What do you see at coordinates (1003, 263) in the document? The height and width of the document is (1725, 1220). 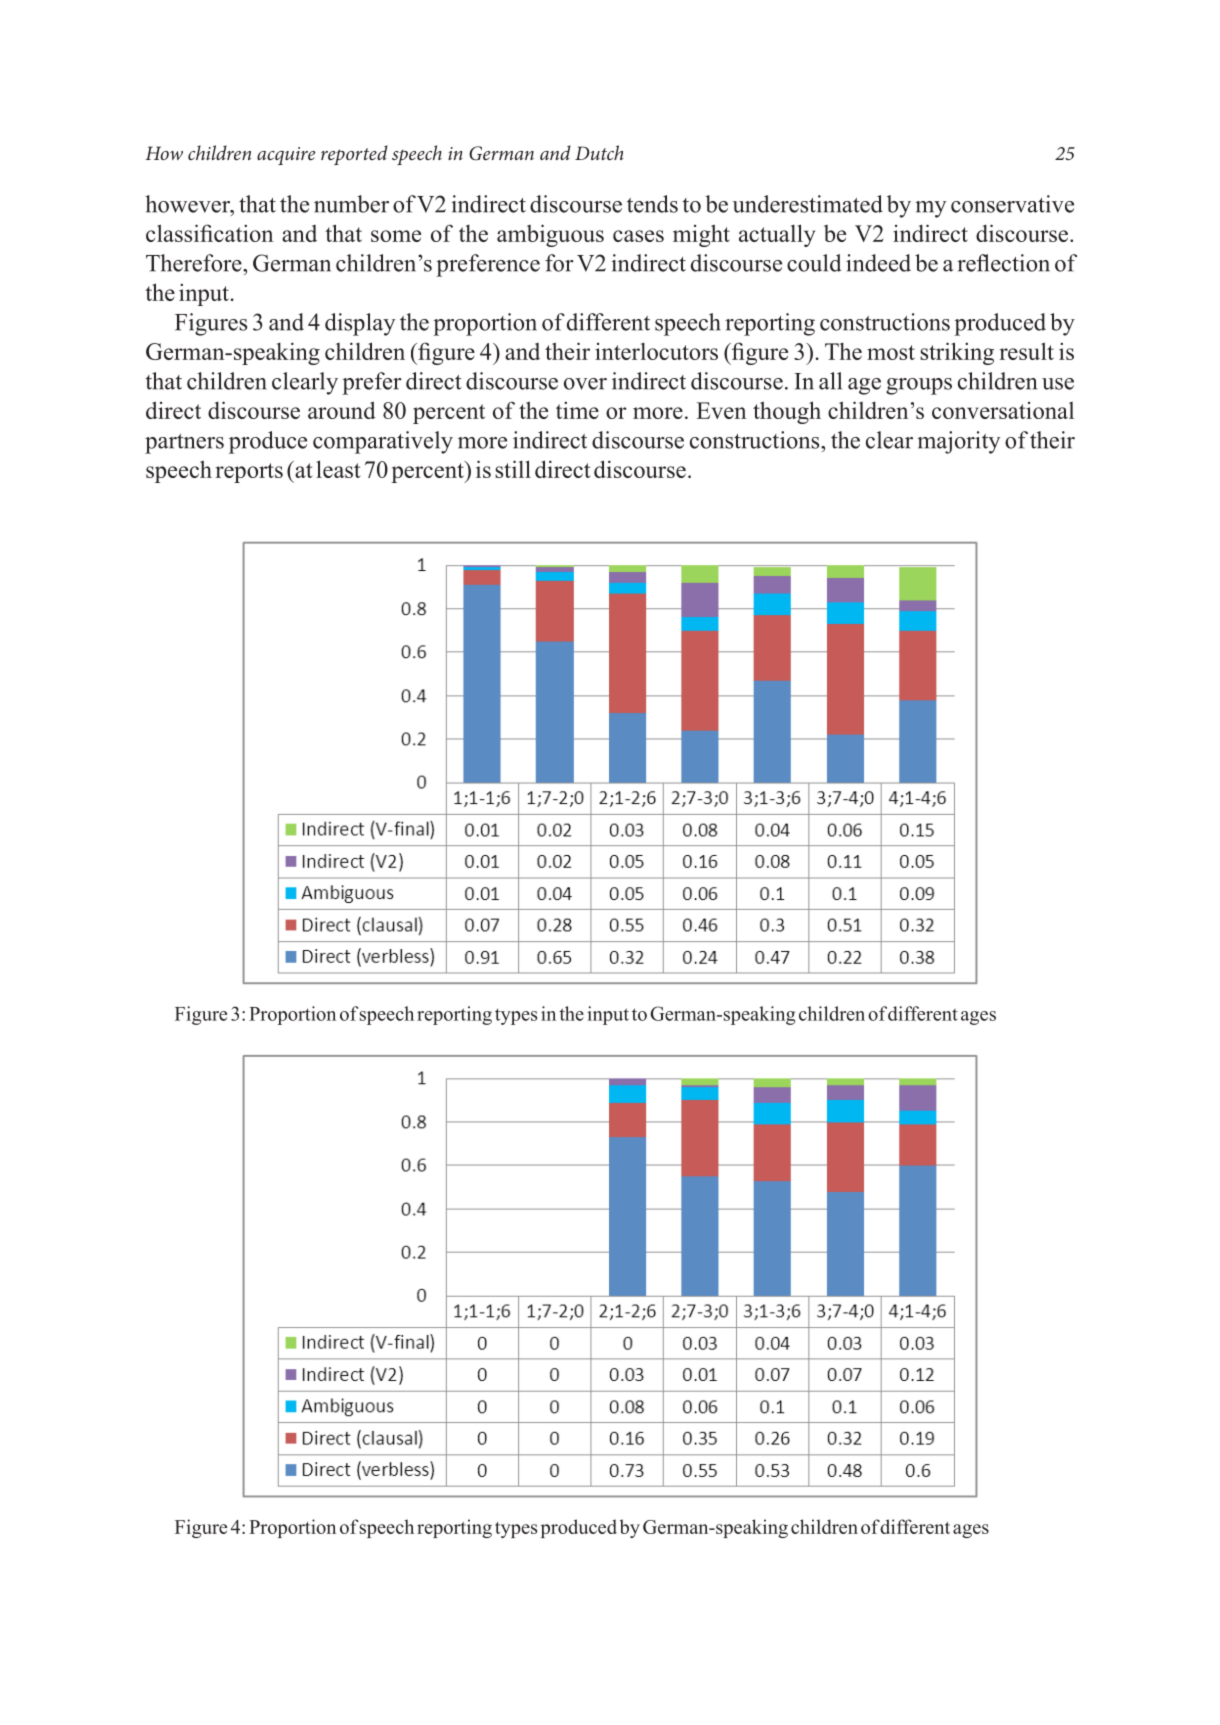 I see `reflection` at bounding box center [1003, 263].
